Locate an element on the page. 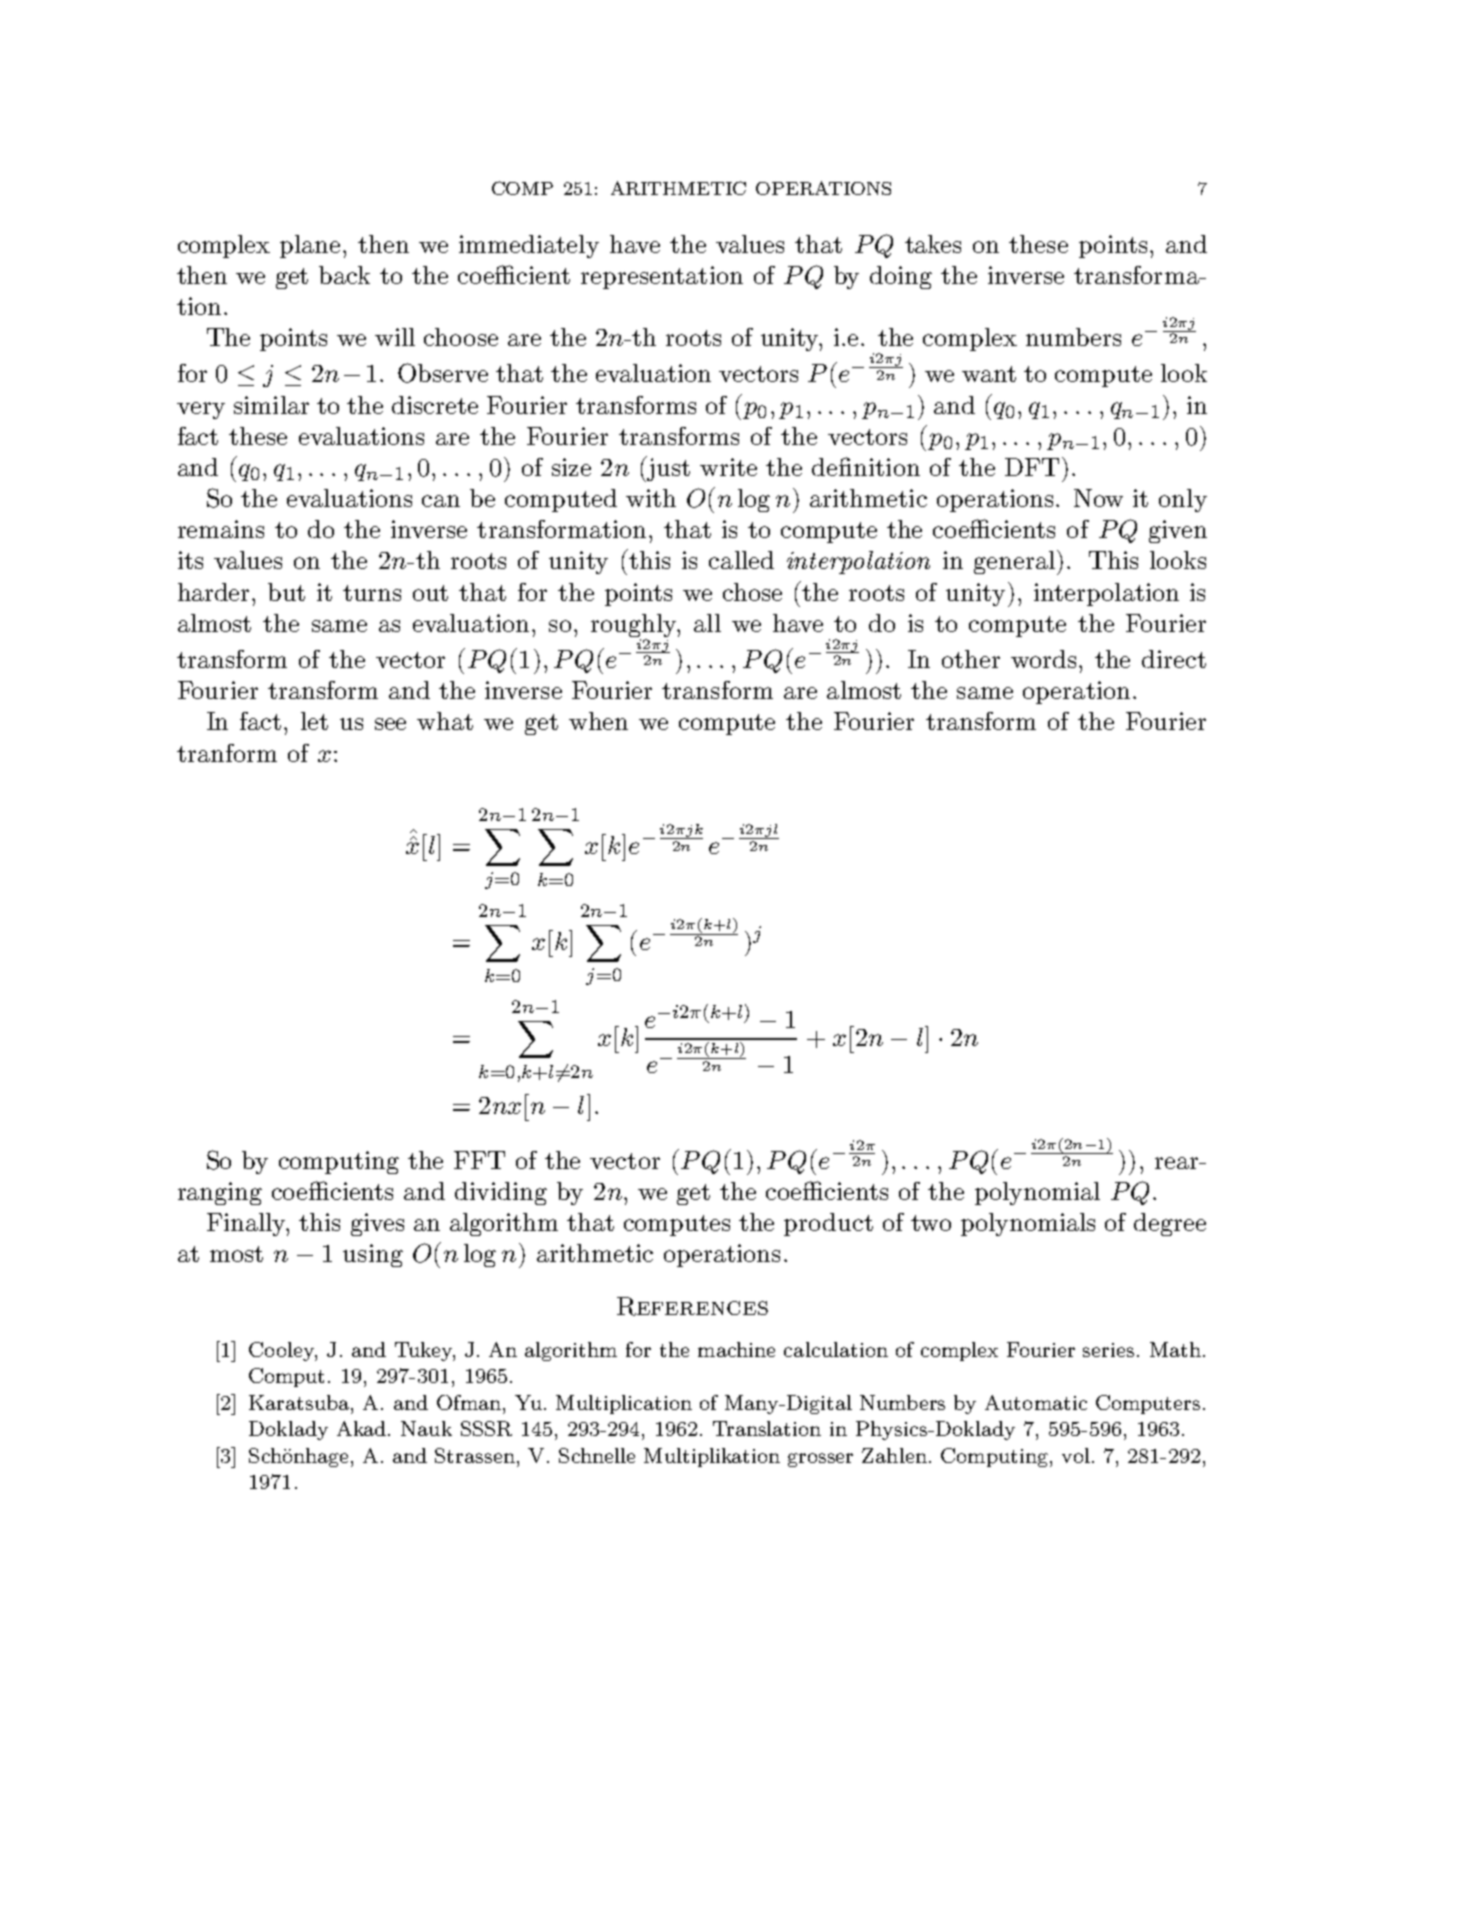 The width and height of the document is (1473, 1906). machine is located at coordinates (736, 1349).
